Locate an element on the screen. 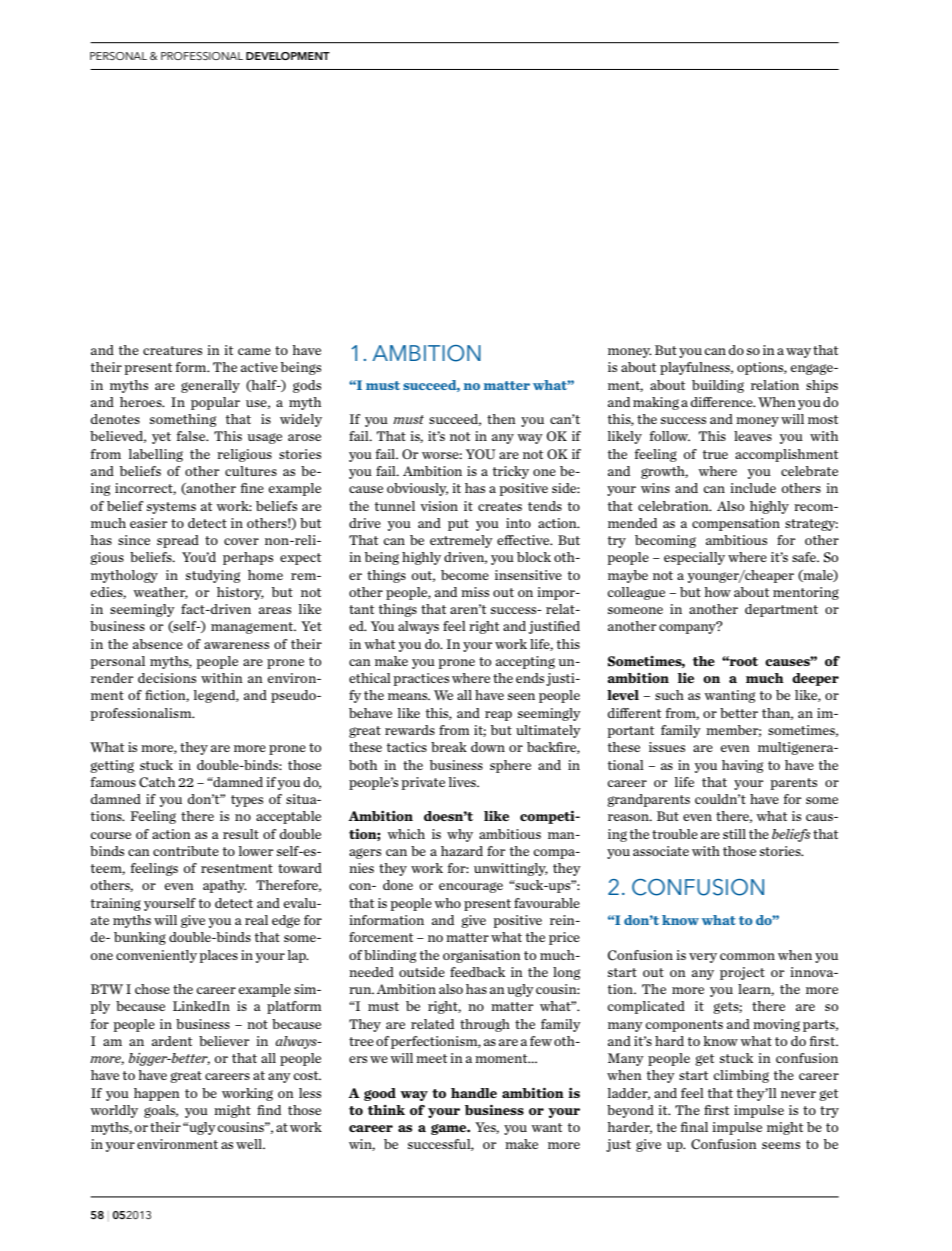 This screenshot has width=952, height=1251. having is located at coordinates (742, 766).
